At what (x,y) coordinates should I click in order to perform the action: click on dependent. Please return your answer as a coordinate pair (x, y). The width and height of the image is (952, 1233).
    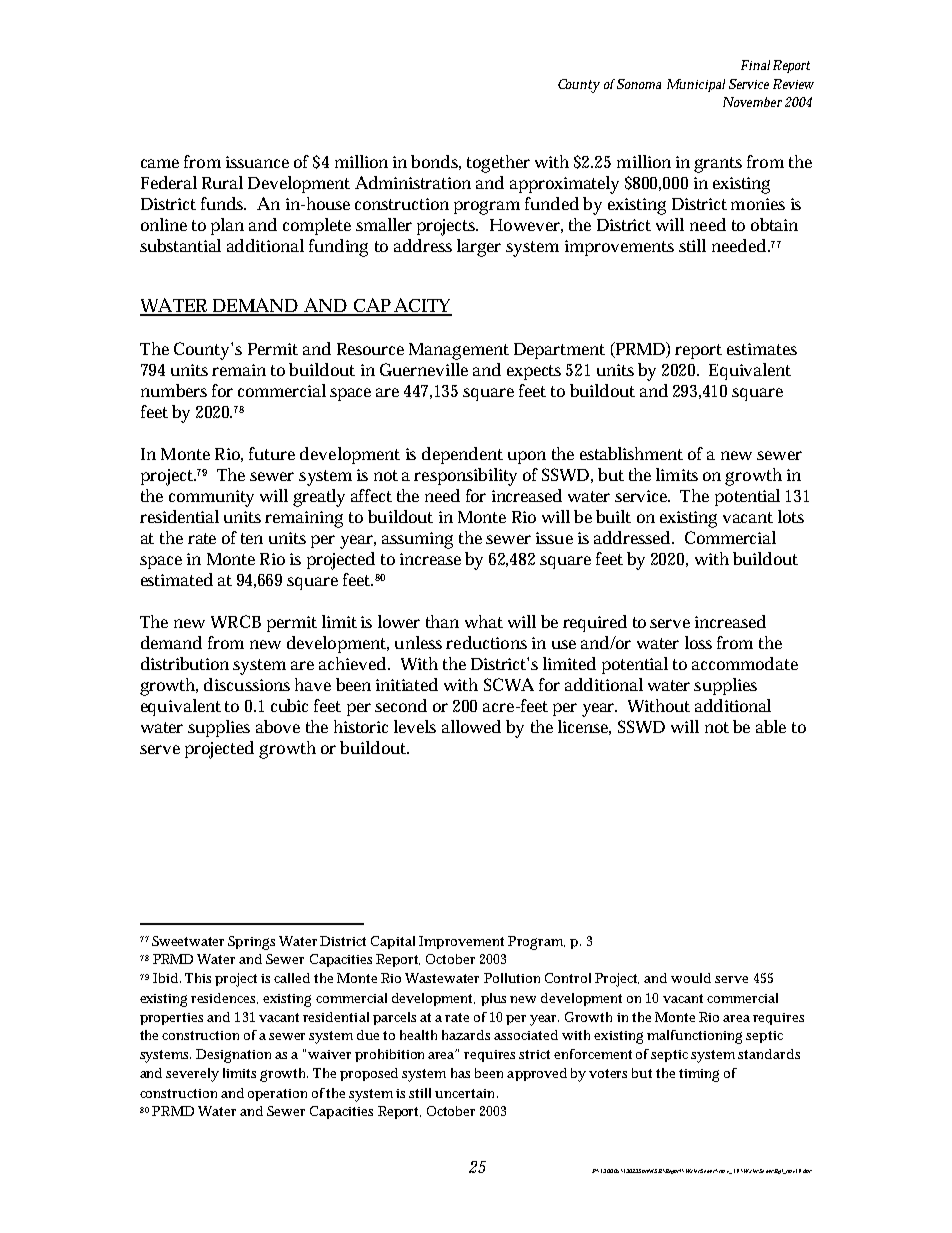
    Looking at the image, I should click on (462, 455).
